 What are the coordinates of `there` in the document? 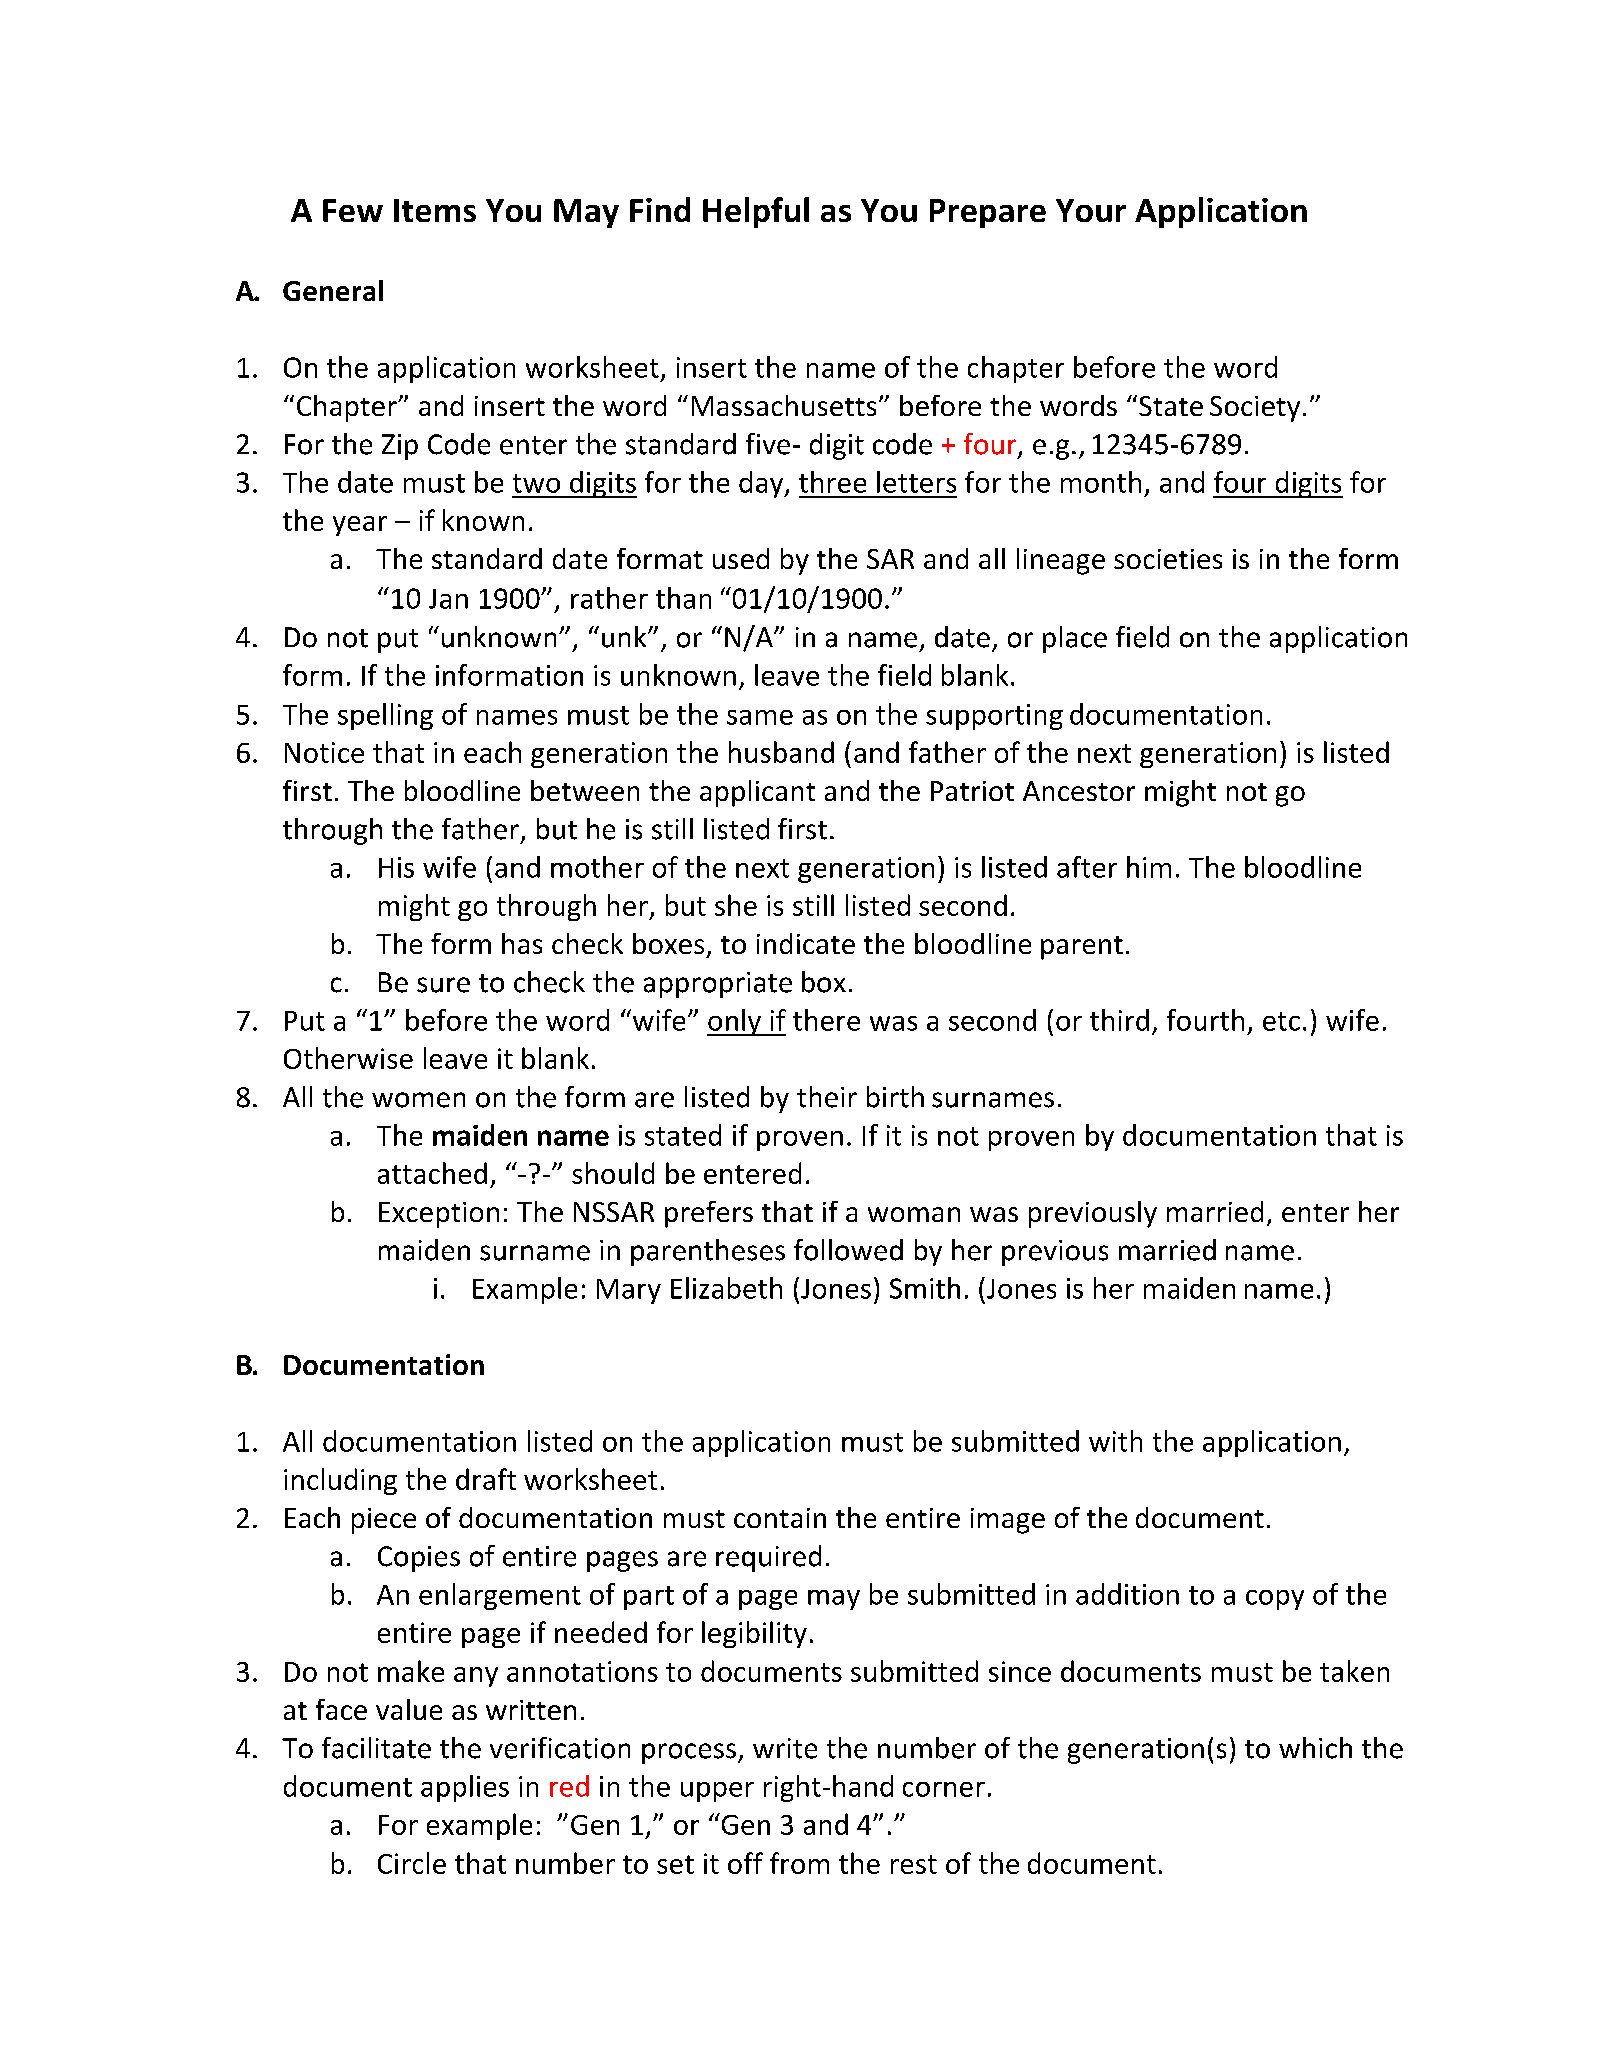 It's located at (826, 1020).
